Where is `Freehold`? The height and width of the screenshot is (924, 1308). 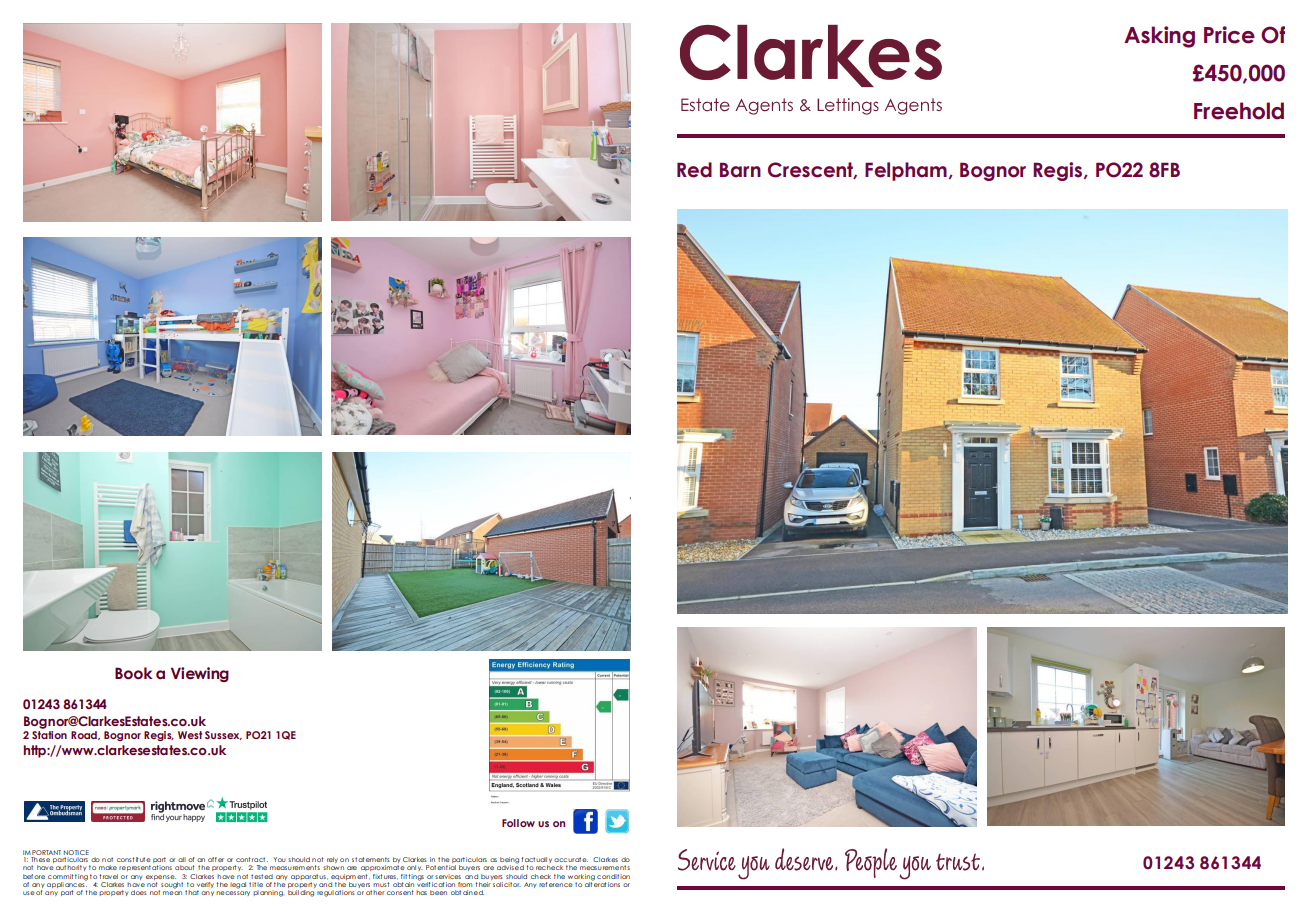 Freehold is located at coordinates (1239, 111).
